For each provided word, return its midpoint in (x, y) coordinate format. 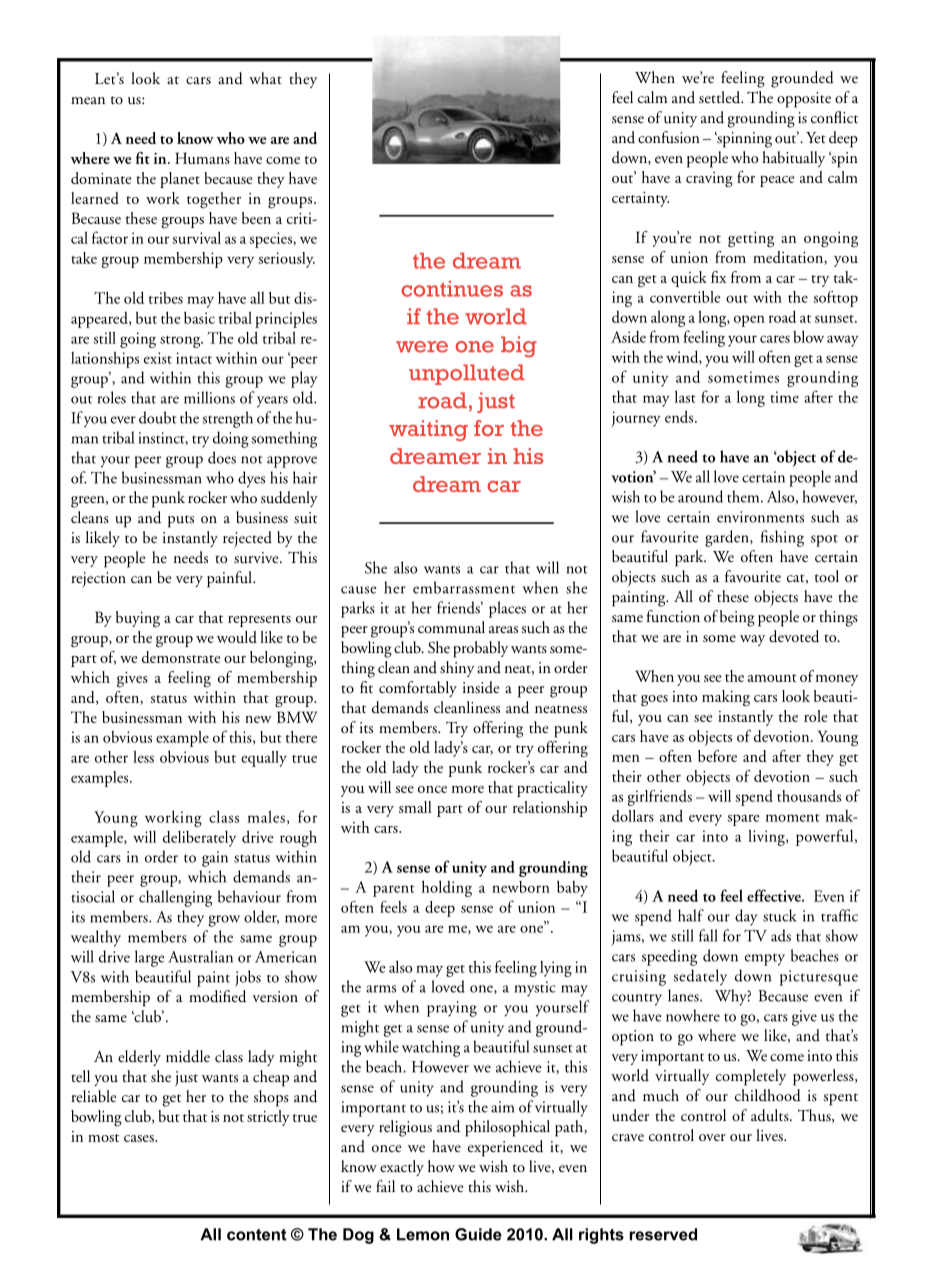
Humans (202, 158)
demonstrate (181, 657)
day (746, 917)
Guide (478, 1234)
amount (772, 678)
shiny (457, 669)
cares (775, 339)
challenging (175, 898)
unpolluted (467, 374)
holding (447, 888)
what (265, 78)
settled (721, 97)
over (712, 1137)
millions (209, 397)
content (257, 1235)
